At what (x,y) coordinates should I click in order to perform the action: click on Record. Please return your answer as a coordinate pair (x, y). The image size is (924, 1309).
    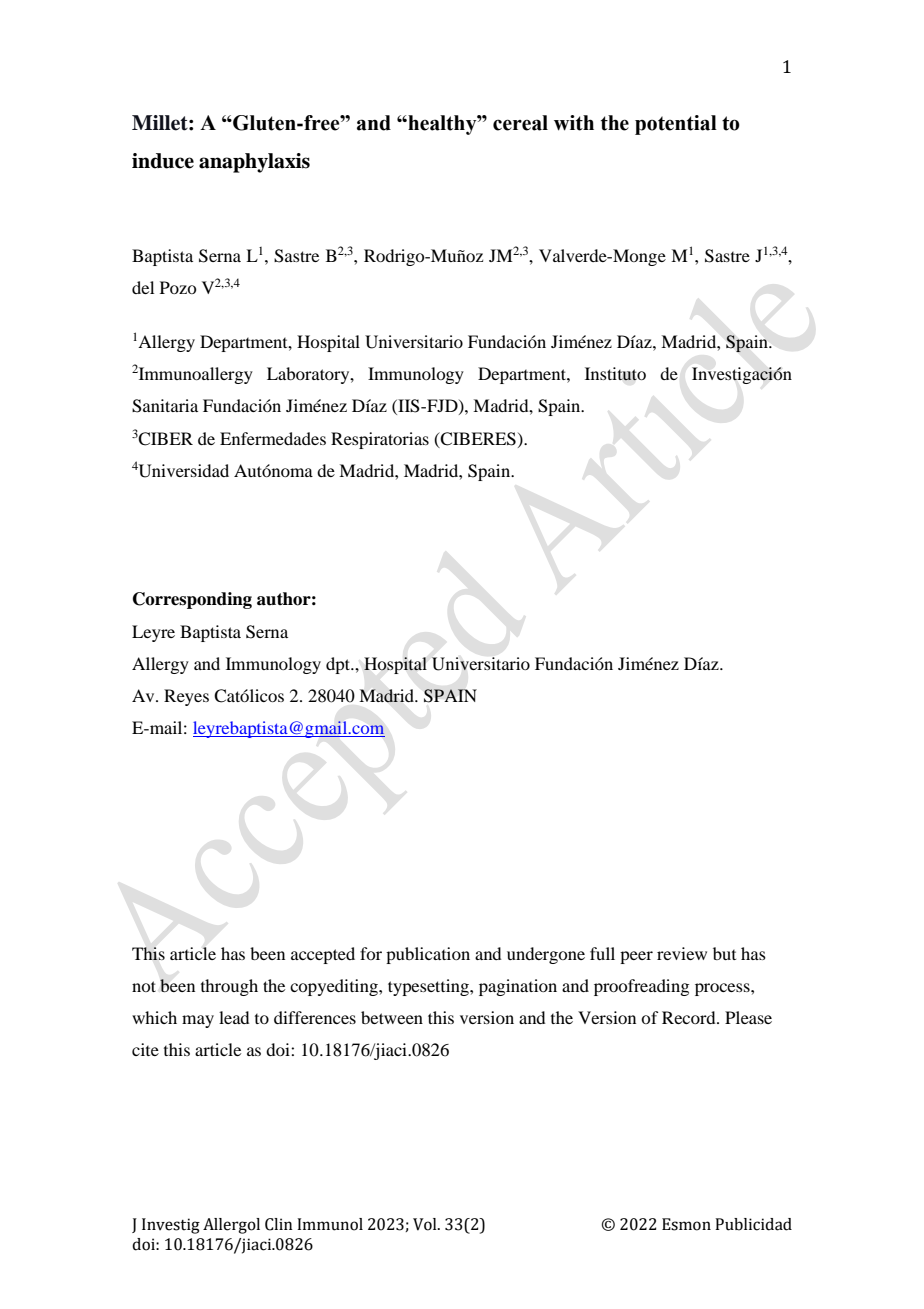
    Looking at the image, I should click on (690, 1017).
